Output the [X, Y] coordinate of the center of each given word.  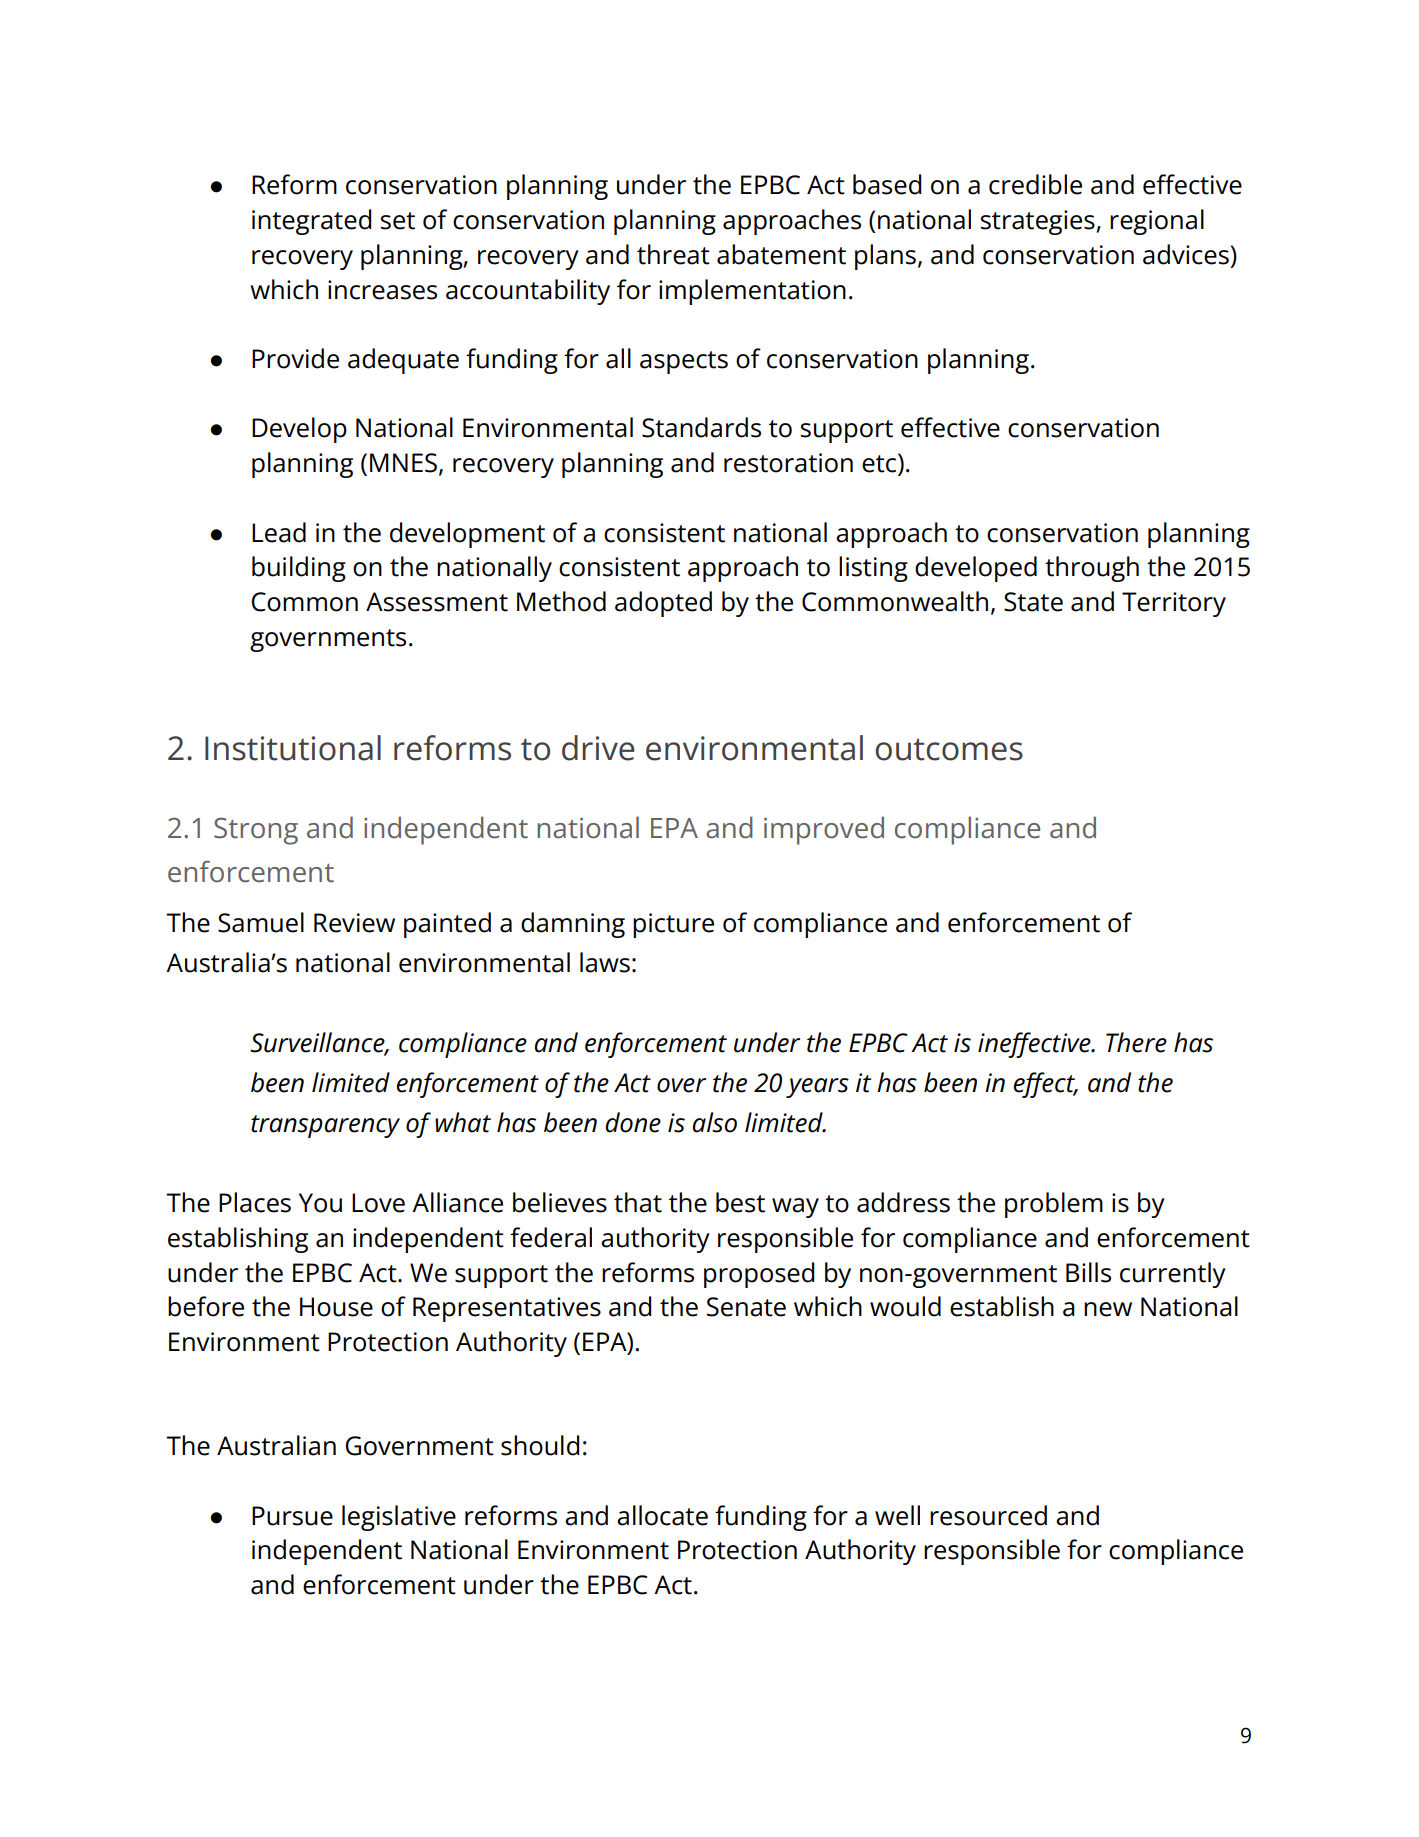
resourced [988, 1515]
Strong [256, 831]
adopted [663, 604]
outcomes [949, 749]
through [1092, 569]
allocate [662, 1515]
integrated [311, 222]
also [714, 1122]
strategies [1038, 222]
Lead [279, 532]
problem [1054, 1205]
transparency [325, 1126]
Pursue [292, 1516]
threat [673, 254]
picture [673, 925]
